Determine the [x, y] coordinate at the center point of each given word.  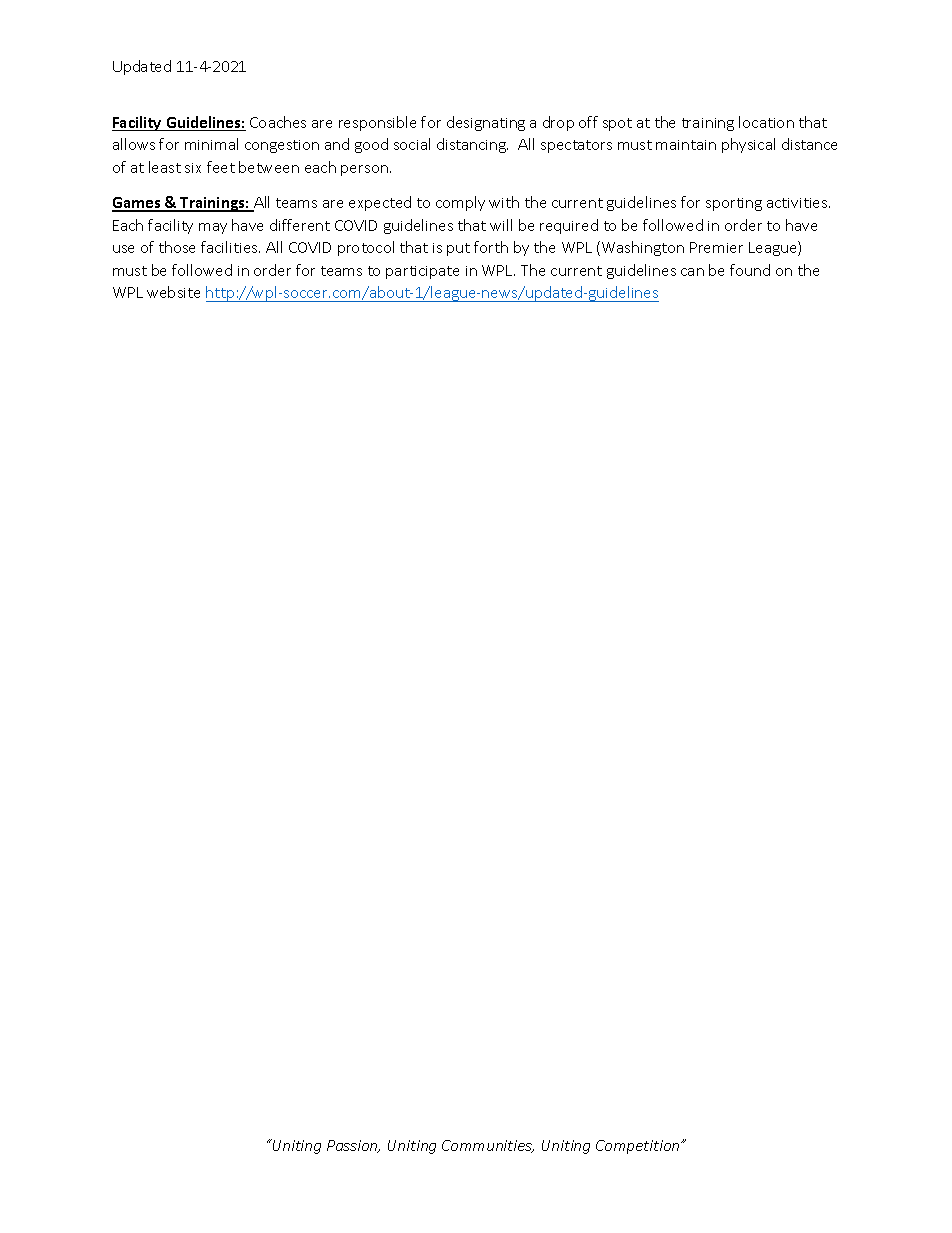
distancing [472, 145]
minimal [211, 144]
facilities [230, 247]
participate [422, 272]
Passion [353, 1146]
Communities [488, 1146]
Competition [639, 1147]
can [692, 272]
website [173, 292]
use [123, 249]
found [750, 270]
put [458, 249]
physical [748, 145]
